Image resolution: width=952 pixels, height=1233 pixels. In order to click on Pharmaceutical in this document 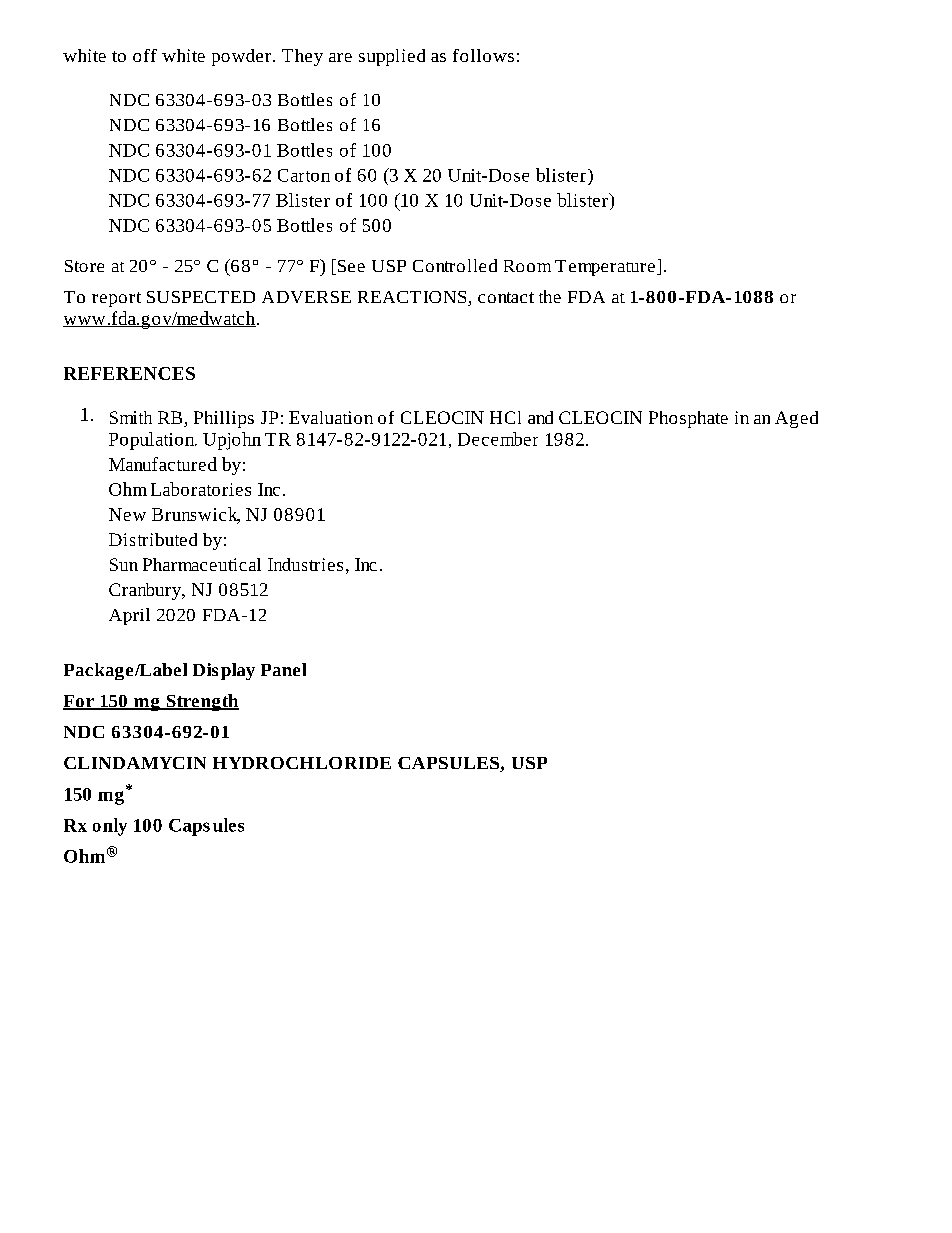, I will do `click(202, 564)`.
